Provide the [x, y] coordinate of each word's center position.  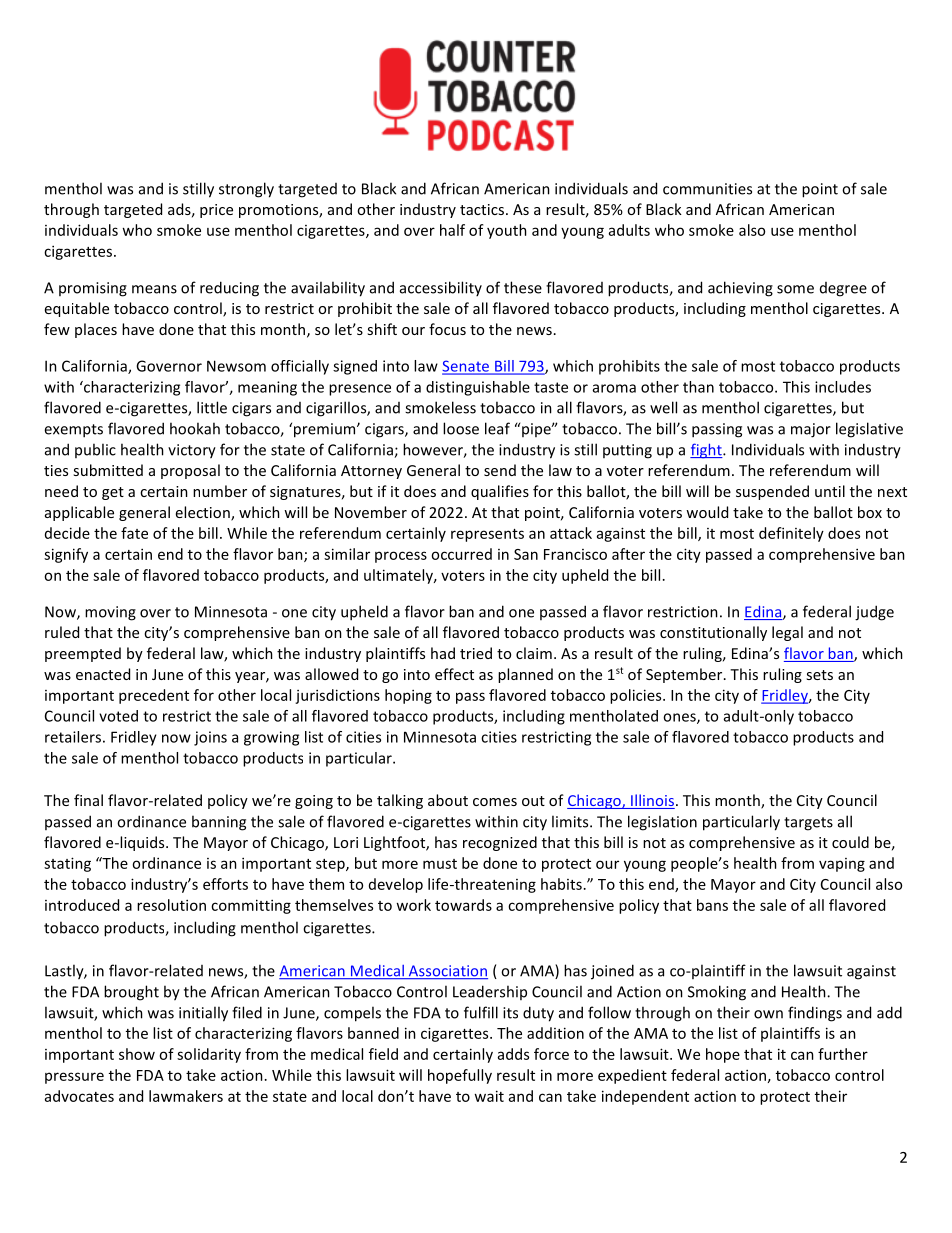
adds [513, 1054]
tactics [483, 209]
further [843, 1054]
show [137, 1054]
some [795, 289]
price [216, 211]
